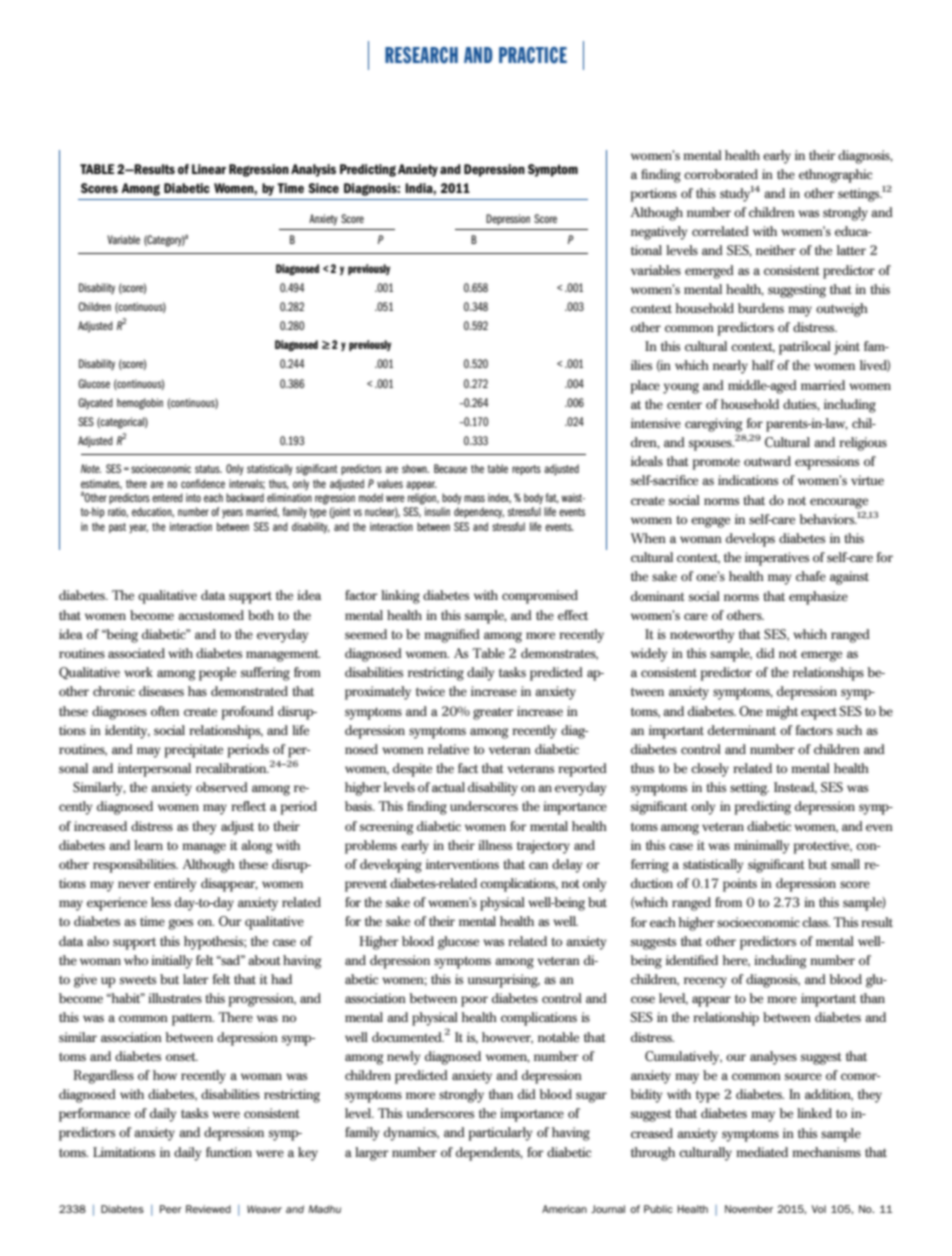 This screenshot has height=1256, width=952. Describe the element at coordinates (795, 788) in the screenshot. I see `Instead` at that location.
